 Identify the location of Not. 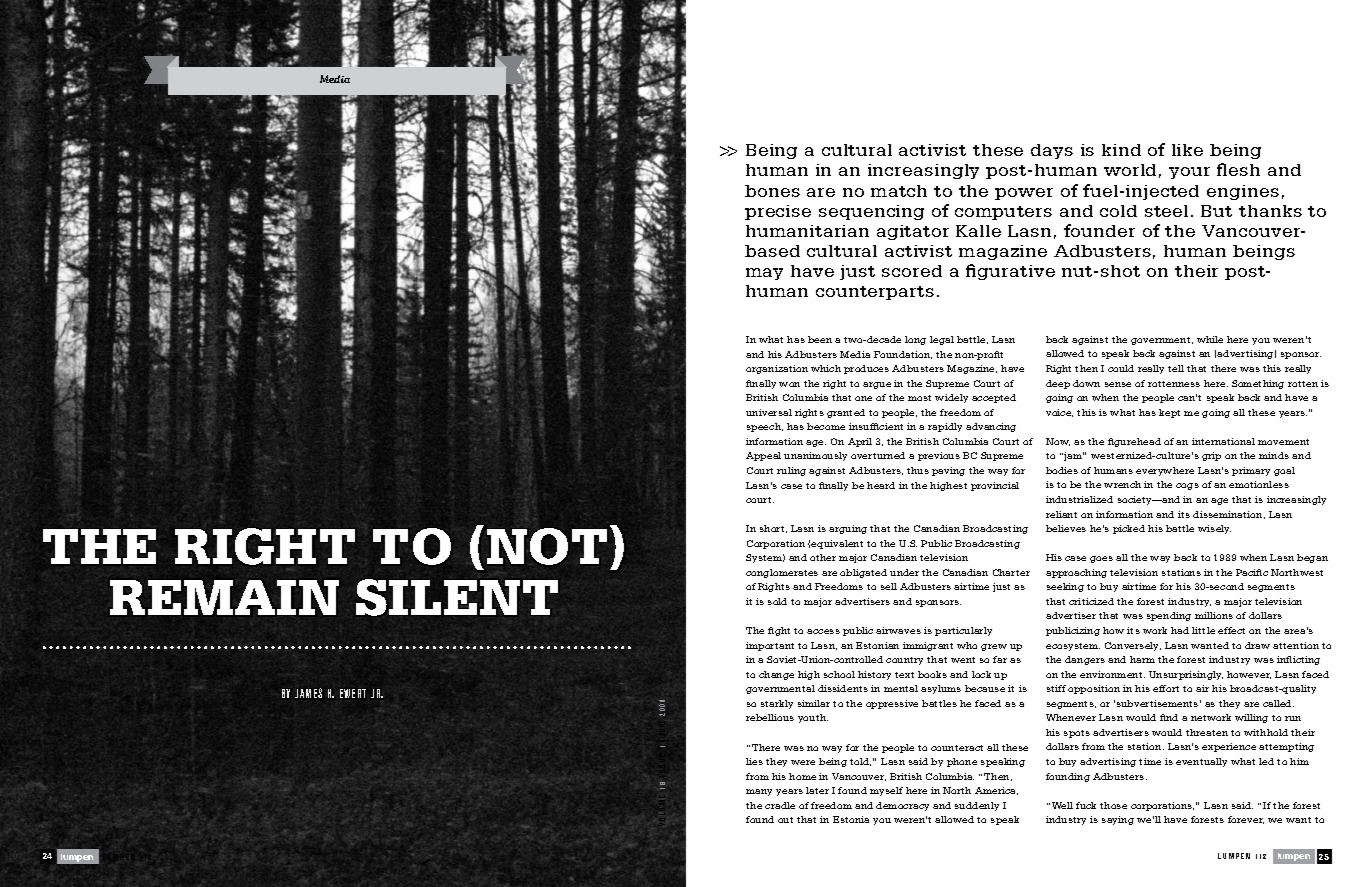
(547, 546).
